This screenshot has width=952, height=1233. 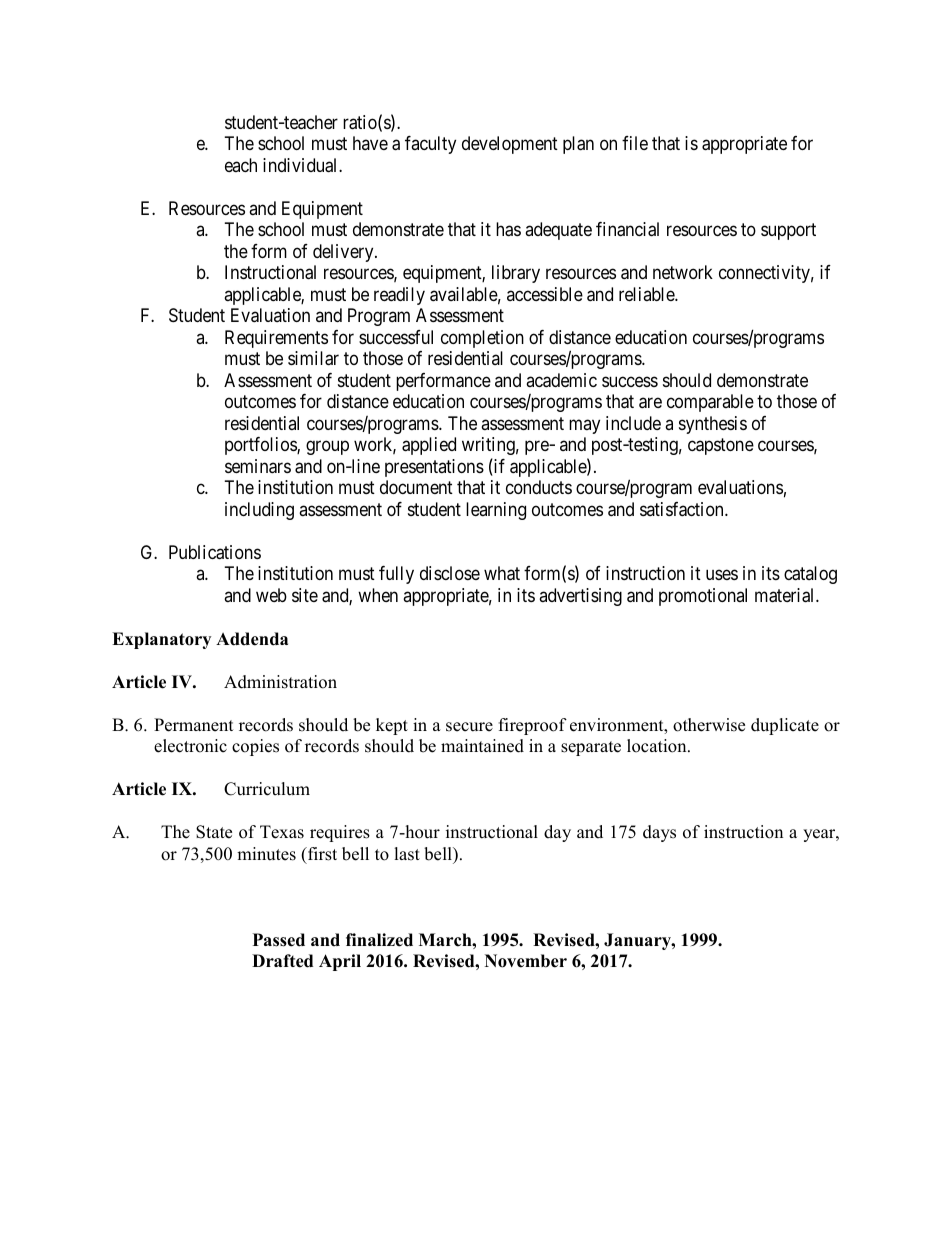 What do you see at coordinates (279, 940) in the screenshot?
I see `Passed` at bounding box center [279, 940].
